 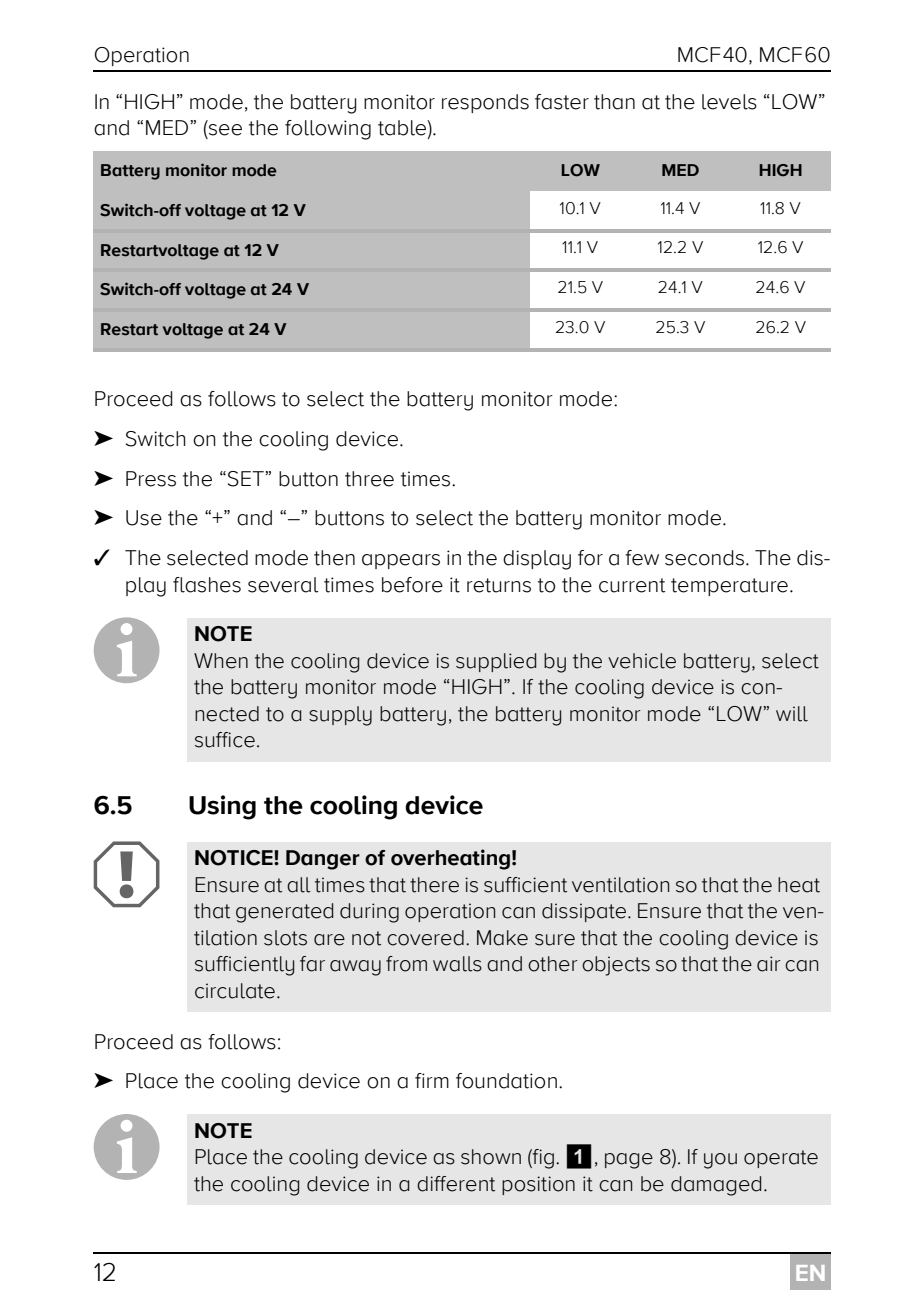 I want to click on circulate, so click(x=235, y=991).
